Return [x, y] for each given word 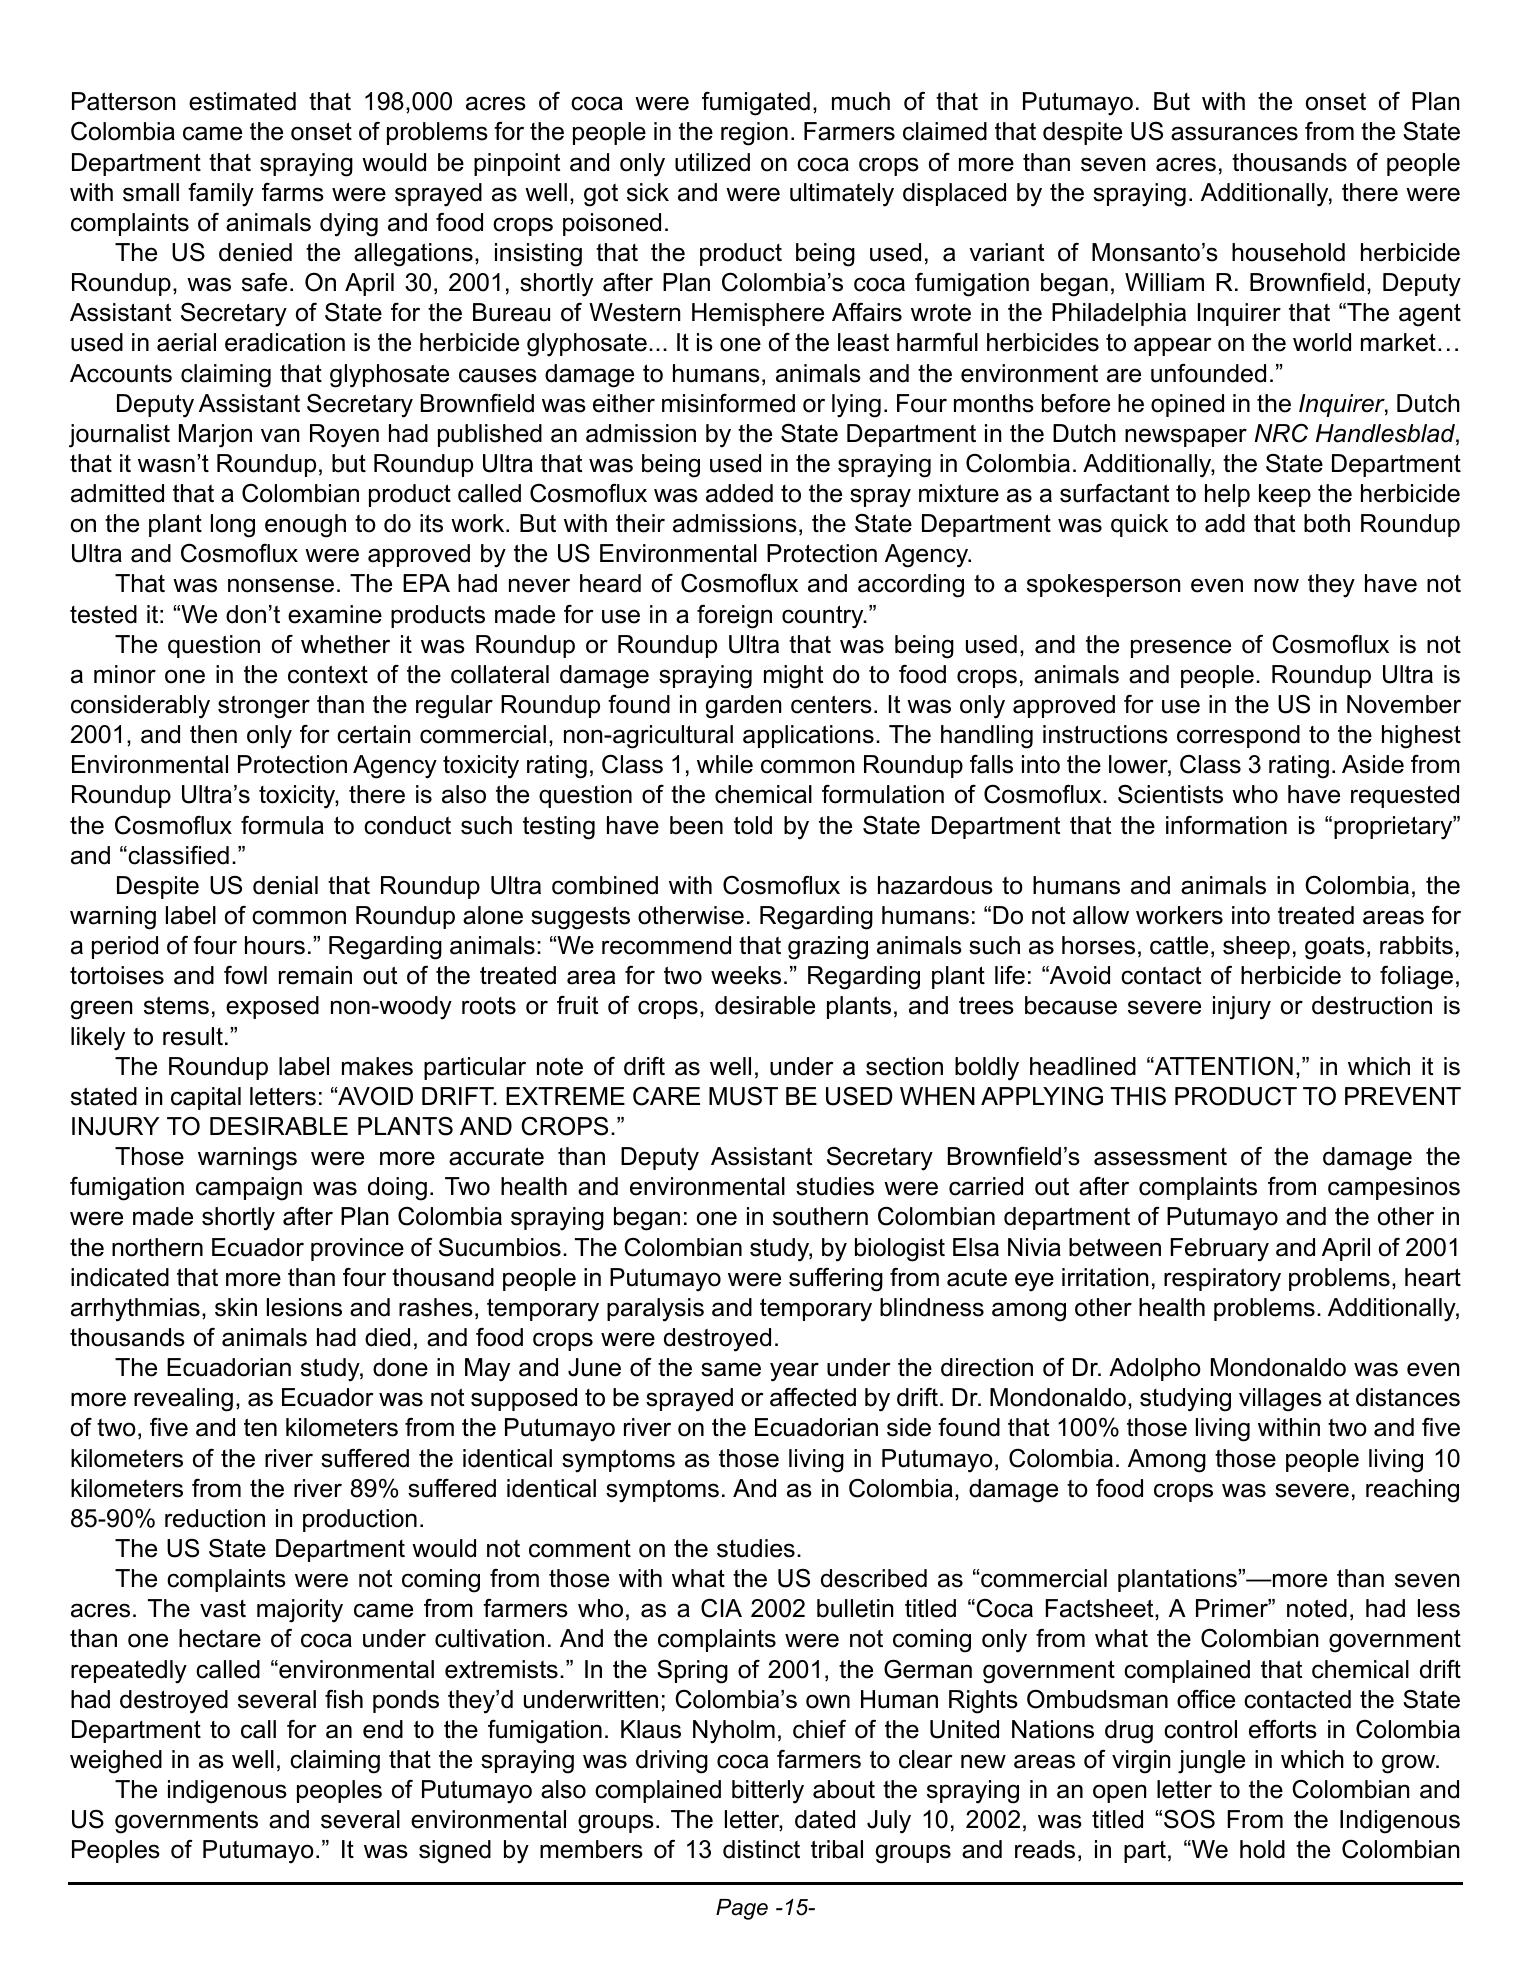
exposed [272, 1007]
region [754, 134]
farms [293, 192]
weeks [746, 975]
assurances [1234, 133]
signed [455, 1852]
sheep [1256, 947]
